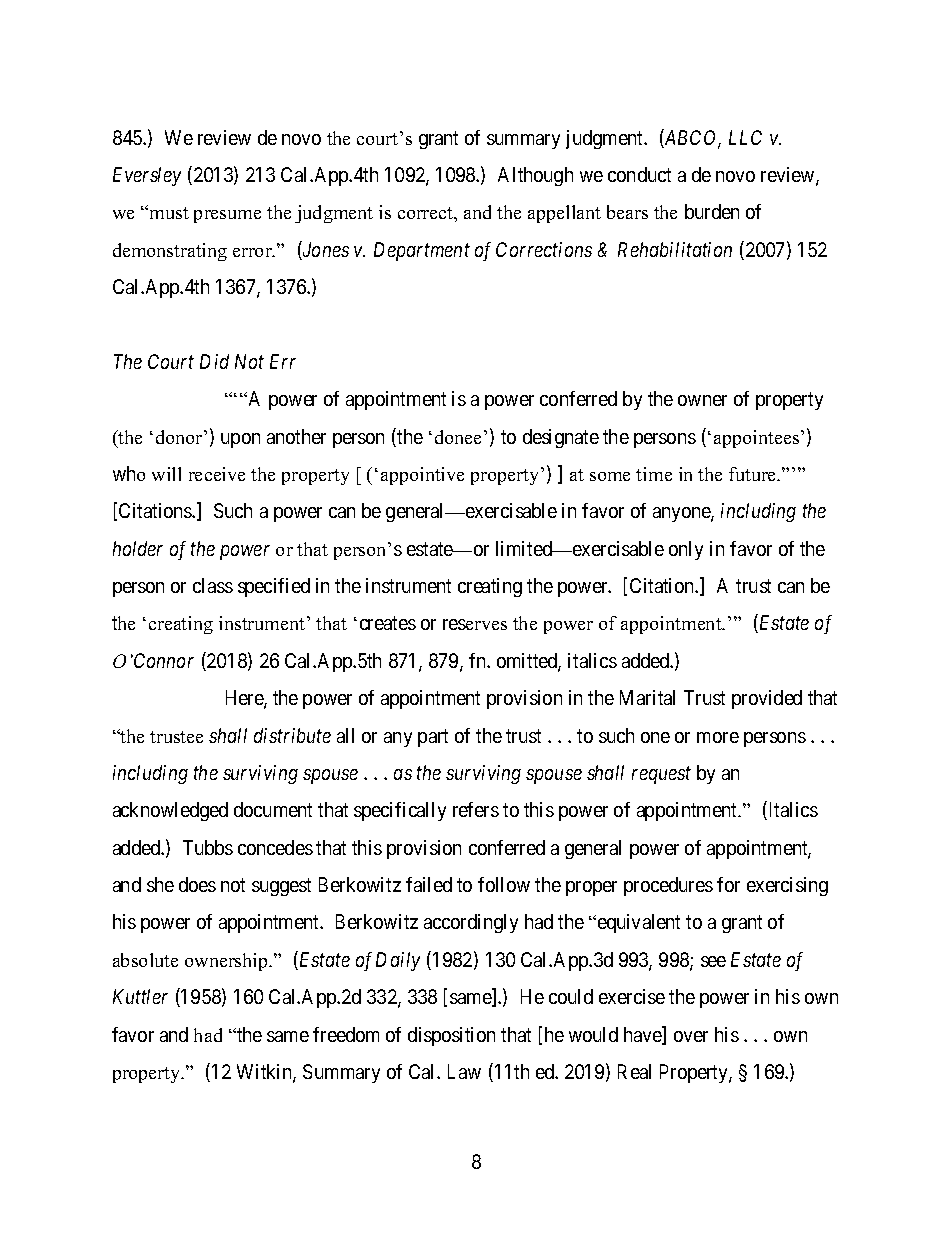  What do you see at coordinates (227, 216) in the page?
I see `presume` at bounding box center [227, 216].
